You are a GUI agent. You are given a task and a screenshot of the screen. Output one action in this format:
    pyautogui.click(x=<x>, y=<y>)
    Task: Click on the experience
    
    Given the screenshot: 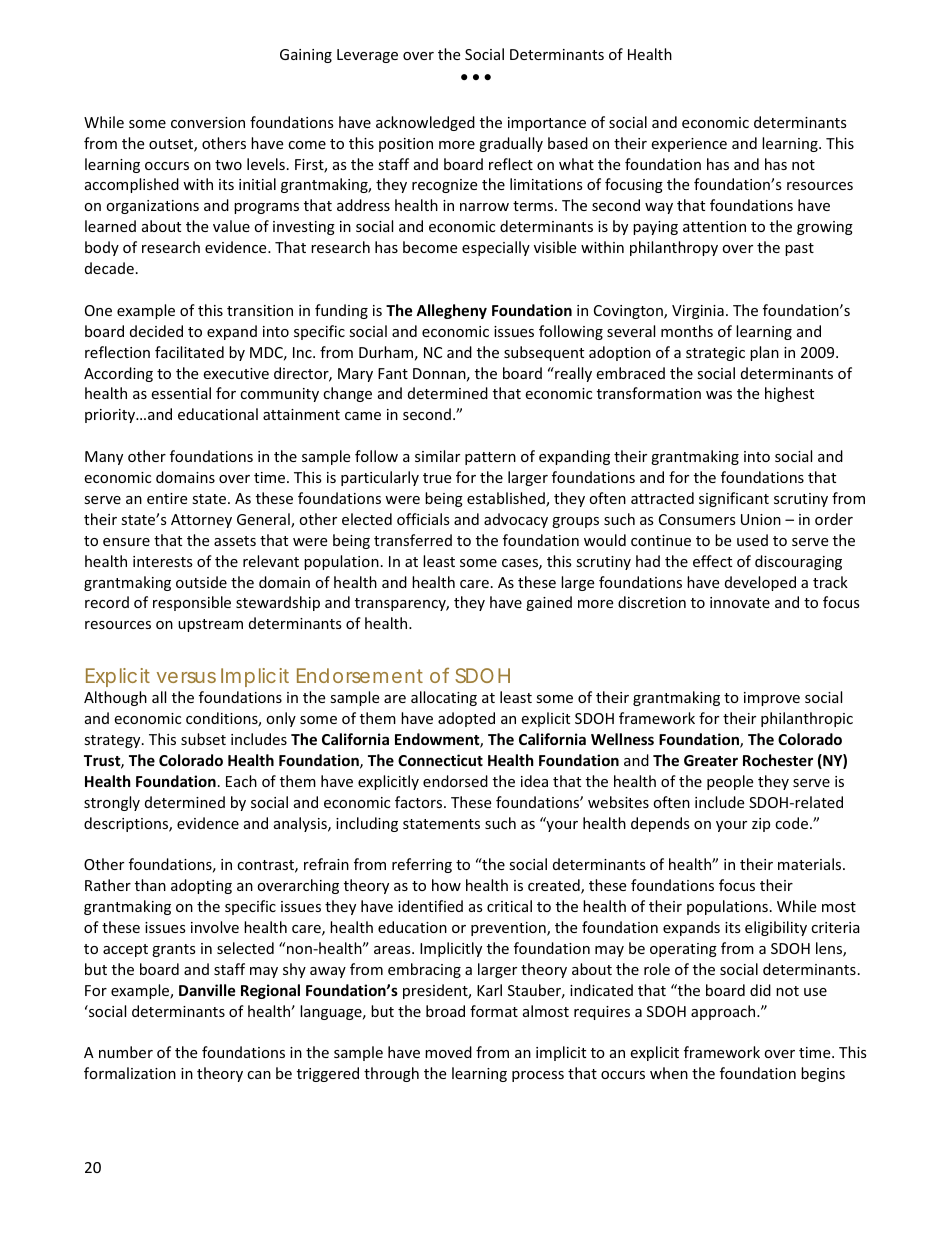 What is the action you would take?
    pyautogui.click(x=689, y=145)
